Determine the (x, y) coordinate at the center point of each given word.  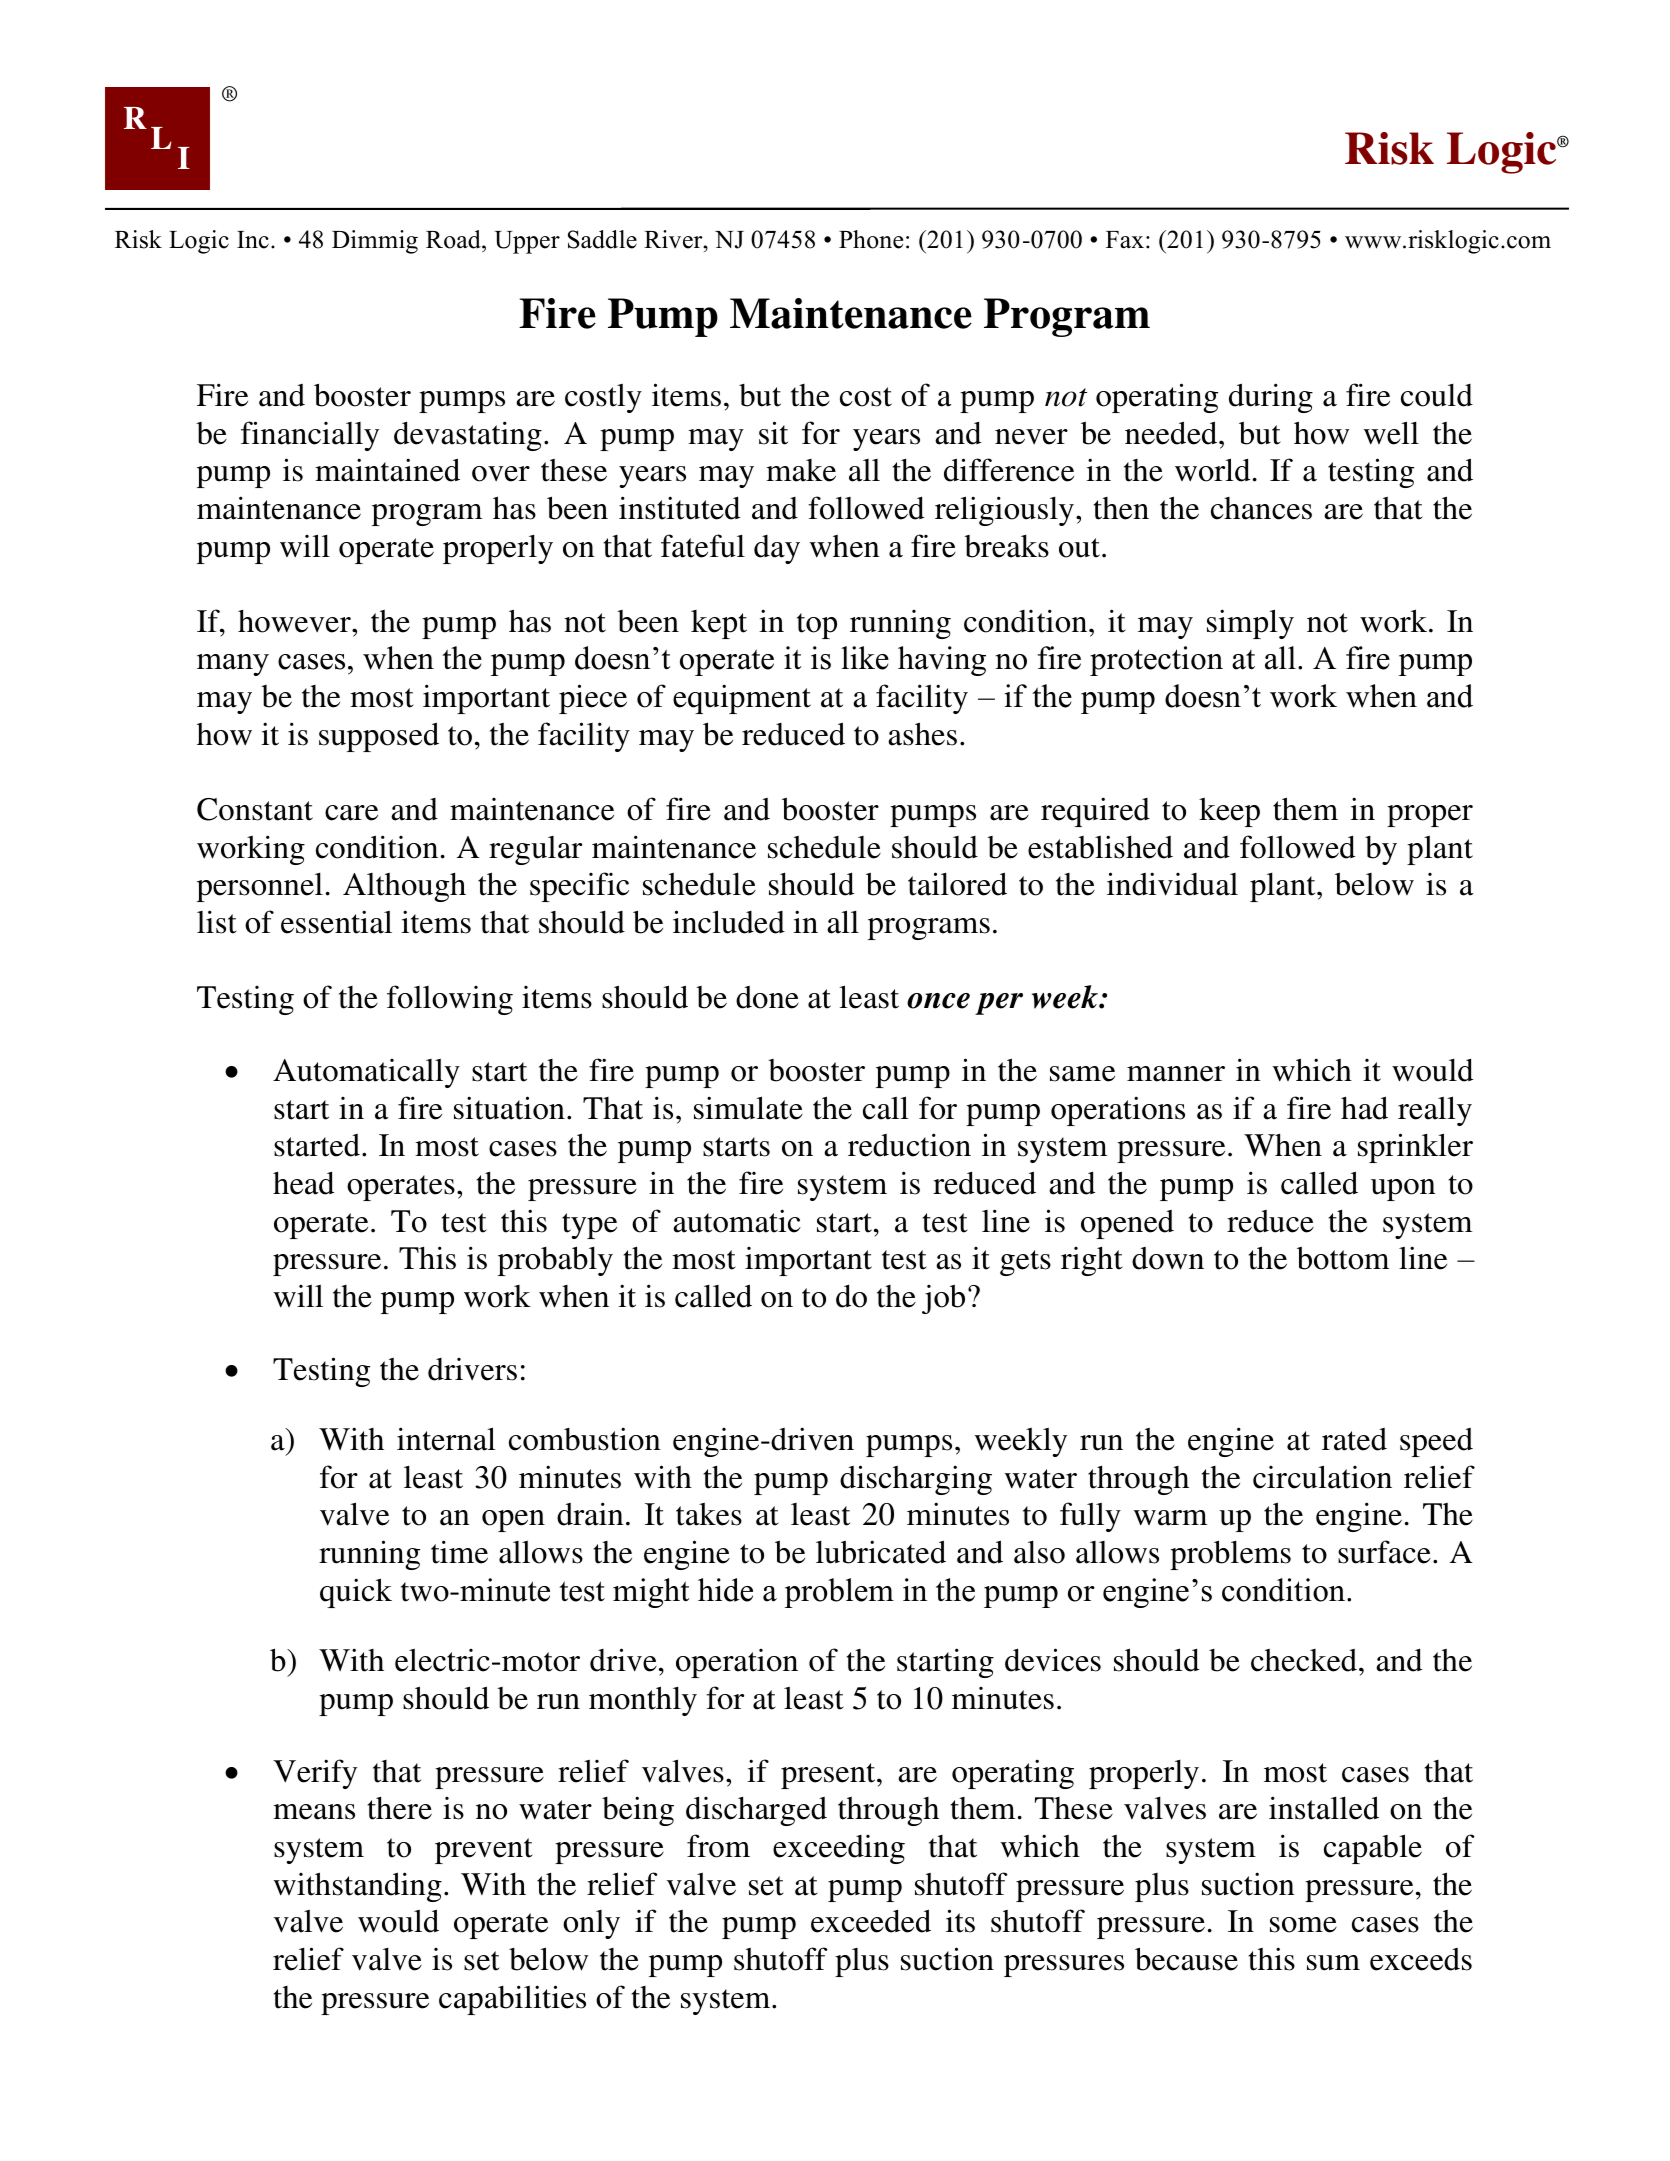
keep (1229, 812)
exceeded (871, 1921)
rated (1354, 1439)
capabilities (512, 2000)
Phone (871, 239)
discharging (916, 1480)
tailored (957, 884)
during (1271, 398)
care (351, 813)
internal (446, 1439)
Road (454, 239)
